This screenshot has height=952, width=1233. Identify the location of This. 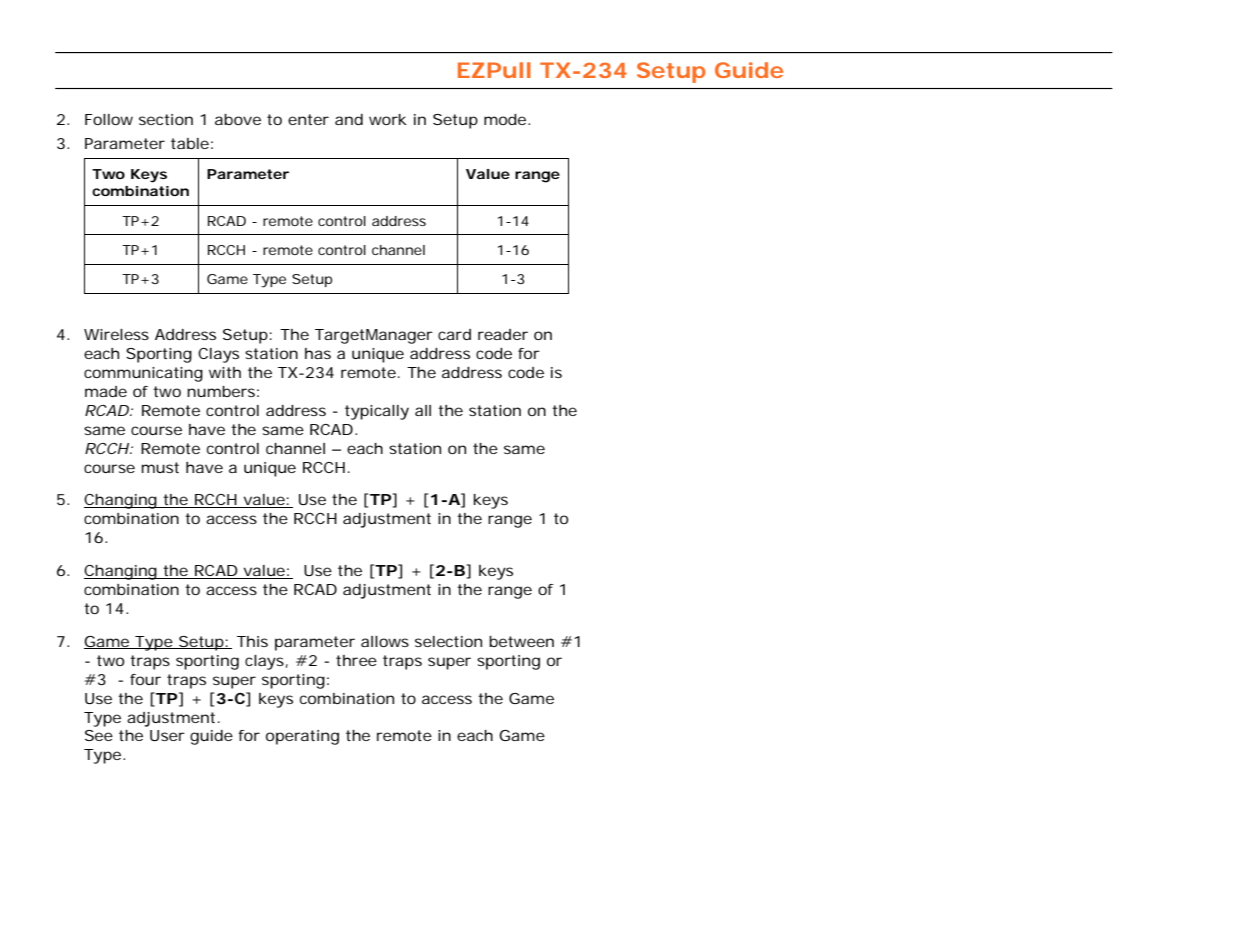
(252, 641).
